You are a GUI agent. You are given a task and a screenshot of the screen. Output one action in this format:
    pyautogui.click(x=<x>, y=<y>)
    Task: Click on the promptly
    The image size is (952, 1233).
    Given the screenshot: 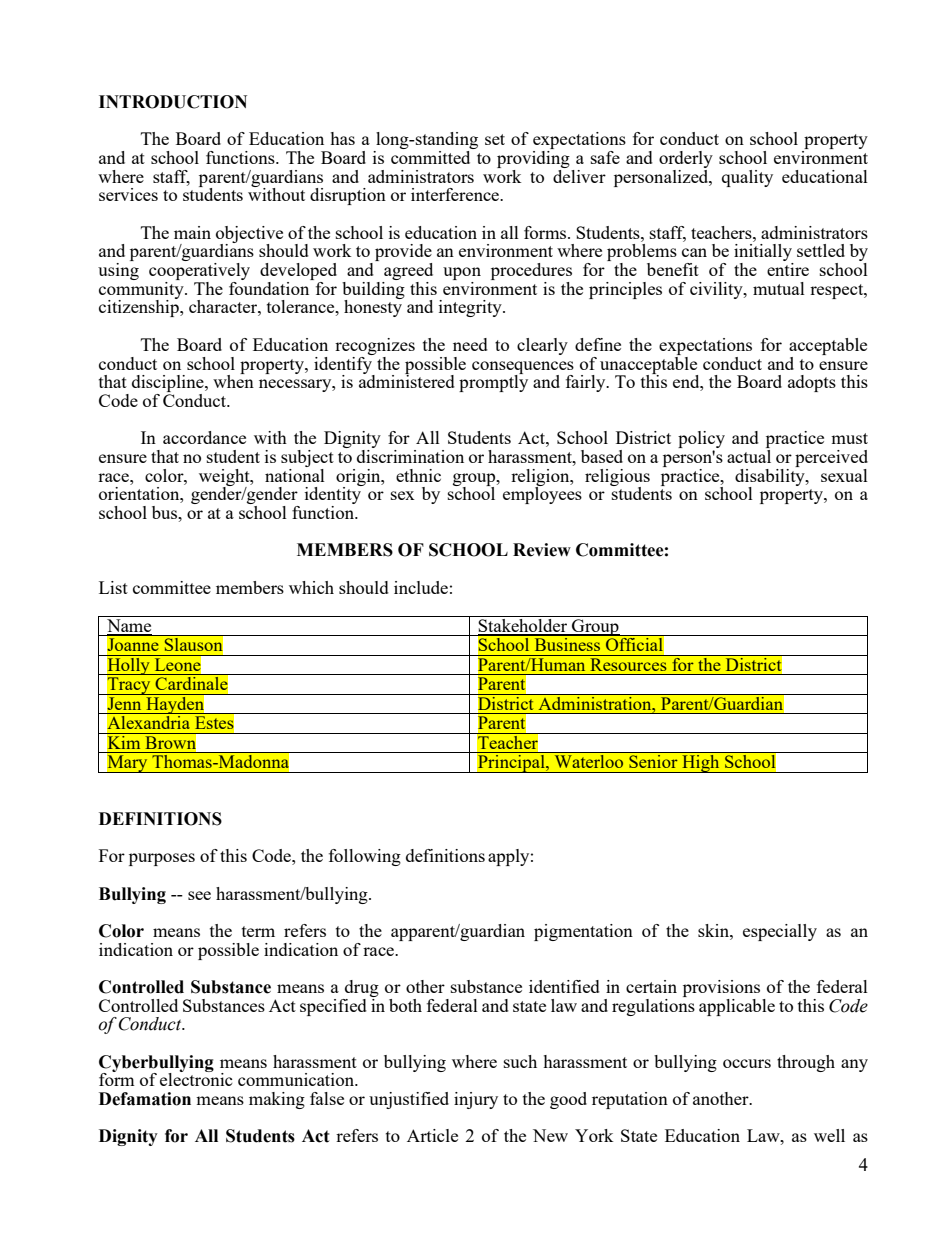 What is the action you would take?
    pyautogui.click(x=493, y=382)
